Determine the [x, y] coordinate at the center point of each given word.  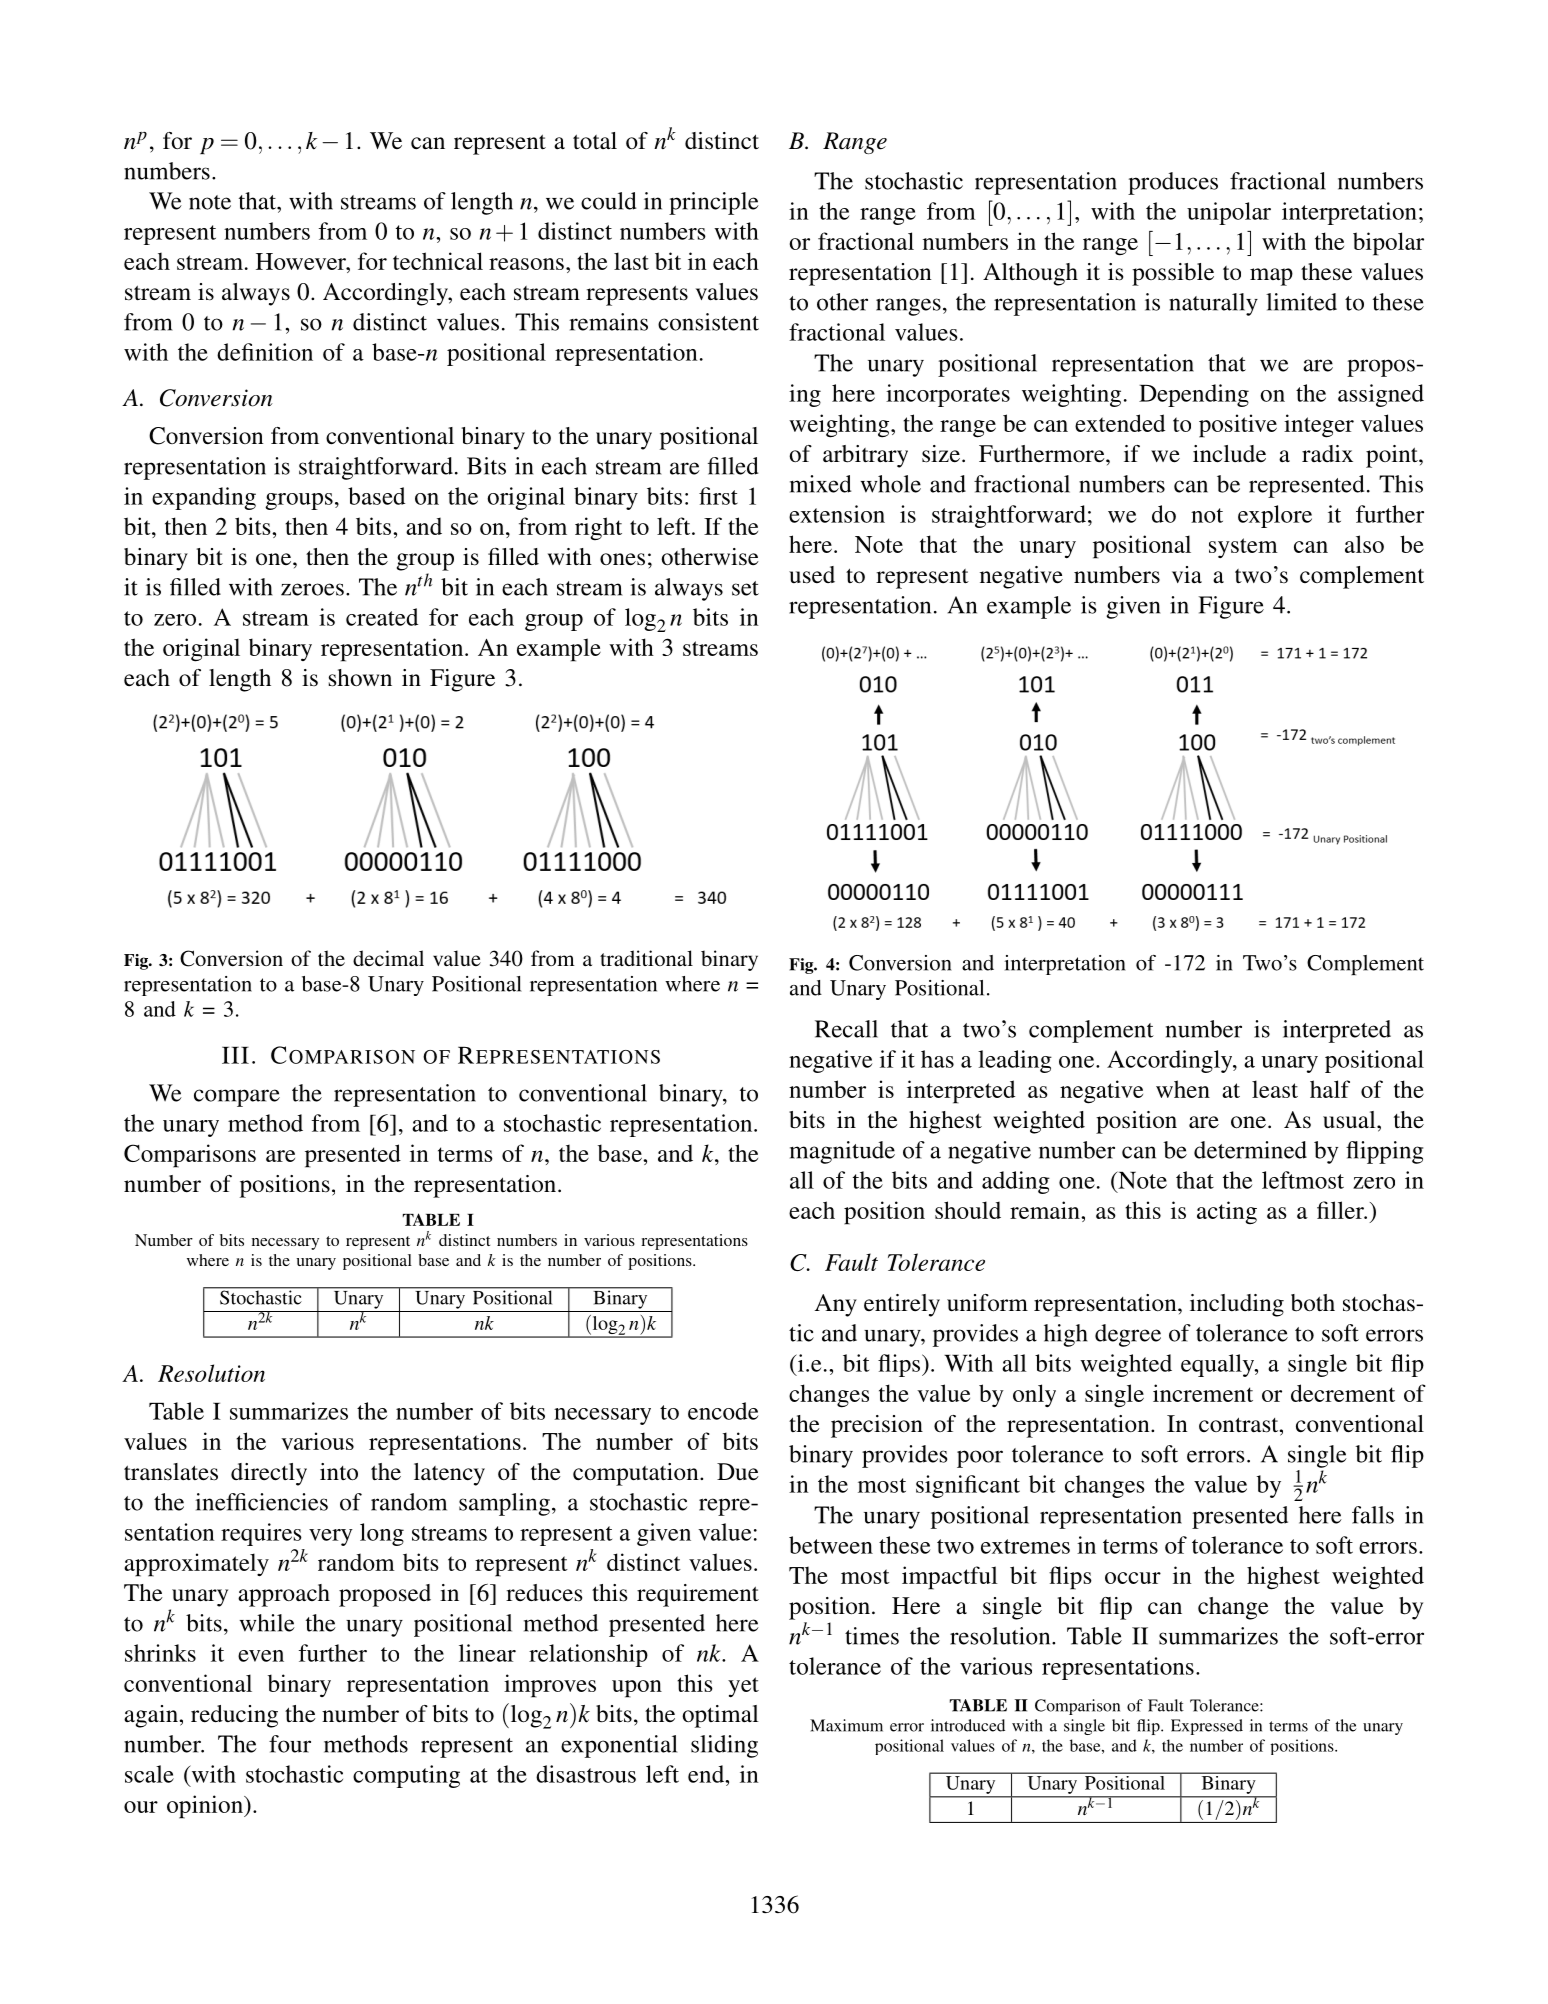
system [1243, 548]
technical [438, 261]
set [745, 588]
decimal [388, 958]
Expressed [1207, 1727]
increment [1203, 1393]
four [290, 1744]
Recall [846, 1029]
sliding [724, 1746]
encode [723, 1411]
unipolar [1229, 213]
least [1275, 1089]
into [339, 1472]
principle [714, 203]
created [382, 617]
